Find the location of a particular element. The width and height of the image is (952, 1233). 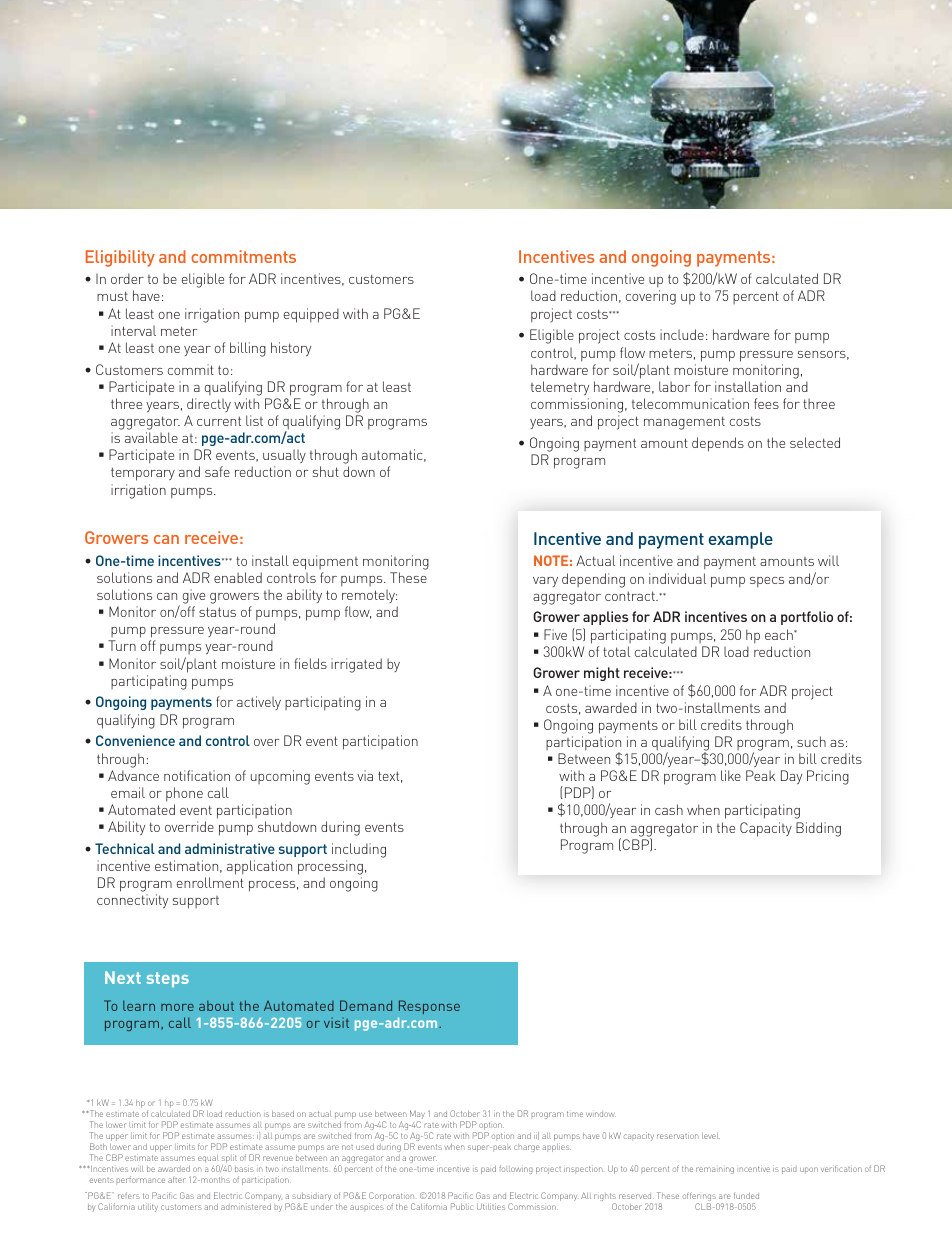

include is located at coordinates (682, 334).
